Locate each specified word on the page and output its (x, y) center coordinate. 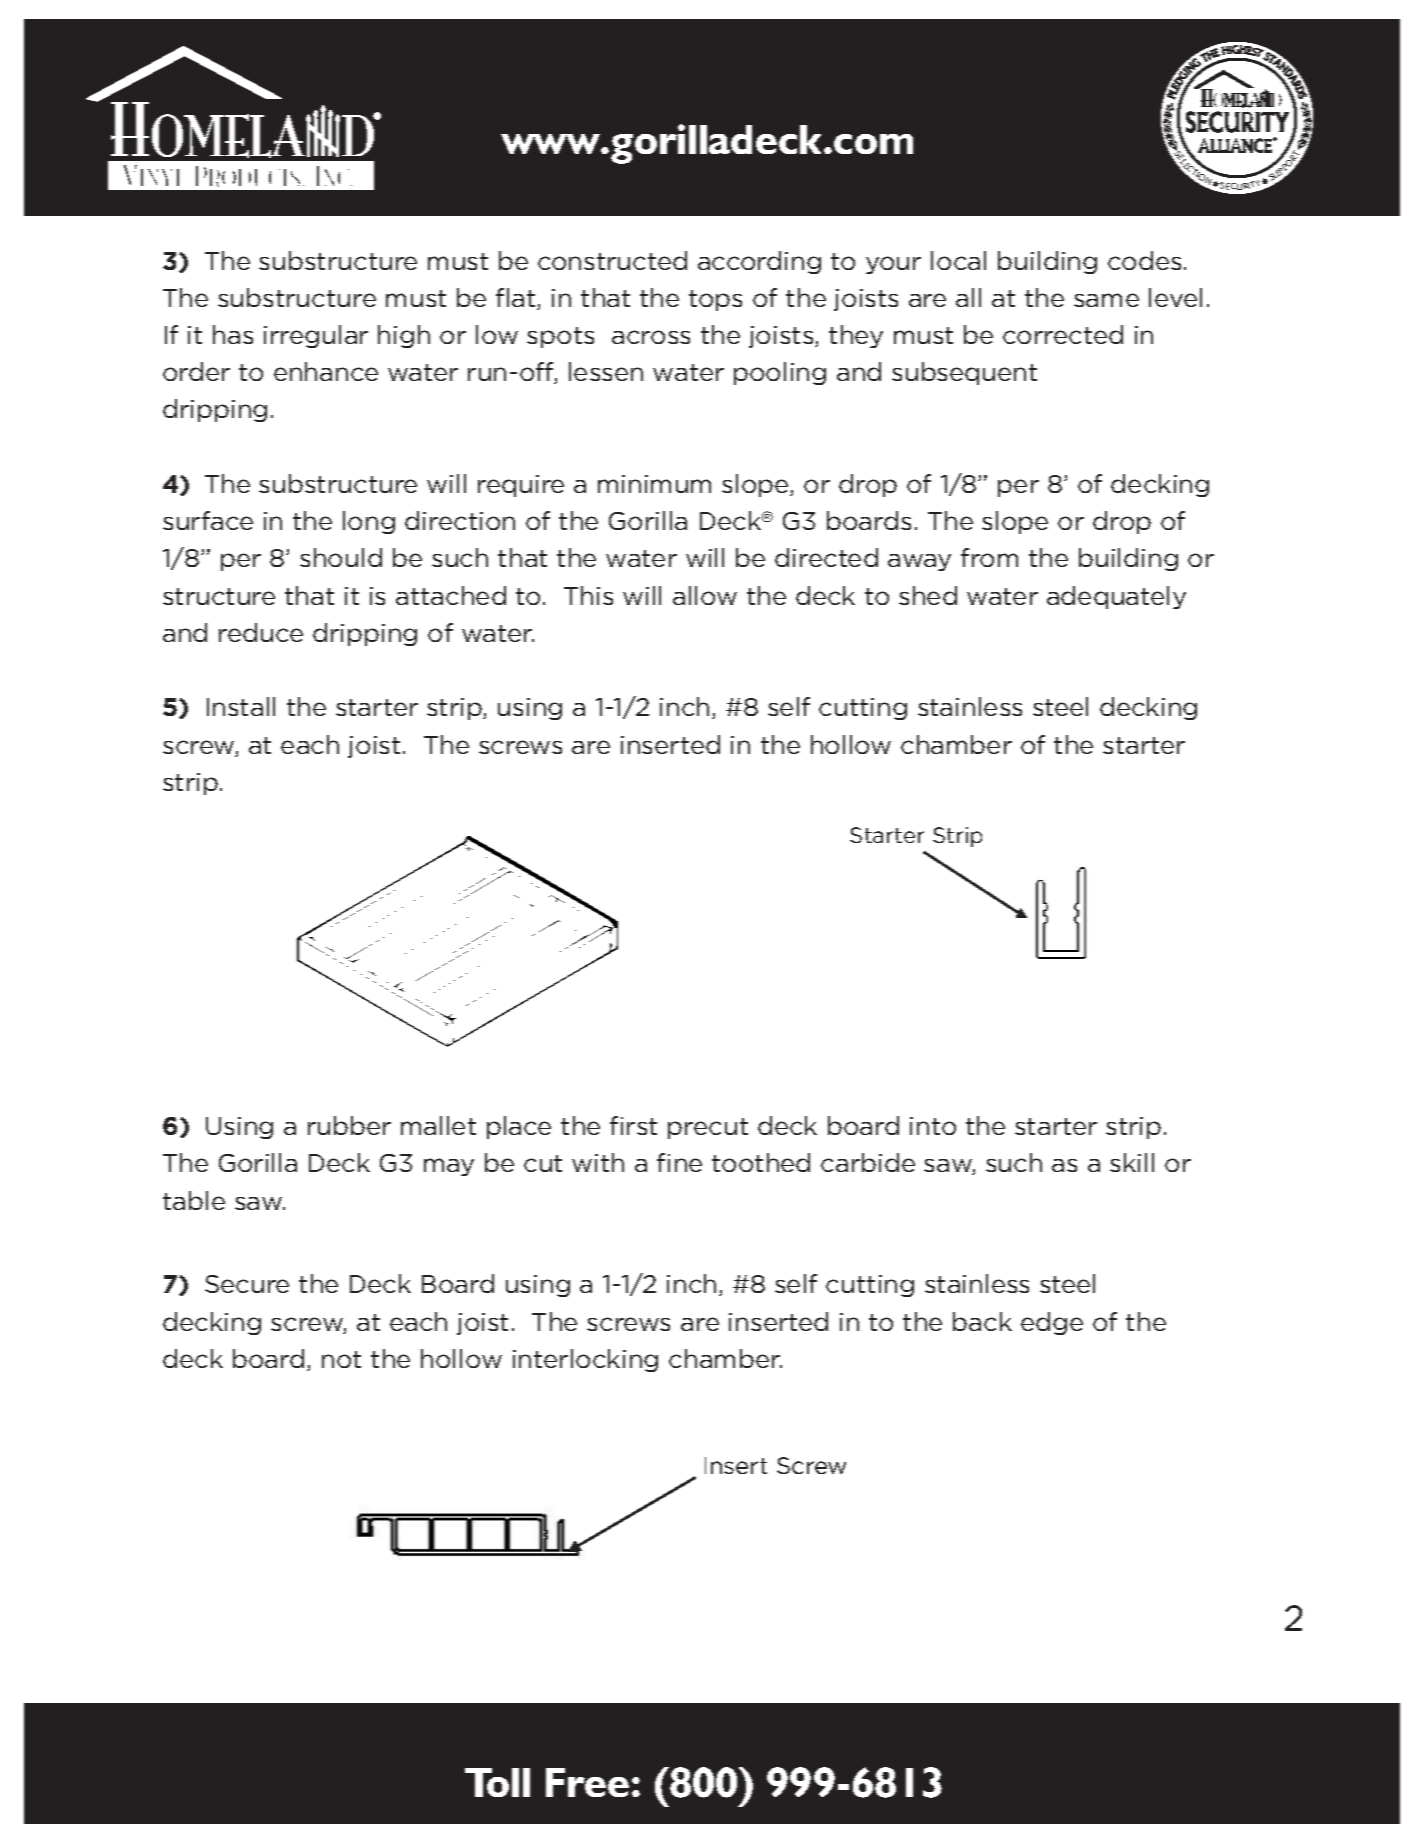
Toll (497, 1782)
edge (1052, 1323)
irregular (316, 336)
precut (708, 1128)
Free (587, 1782)
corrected (1063, 334)
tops (715, 300)
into (933, 1126)
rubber (349, 1125)
